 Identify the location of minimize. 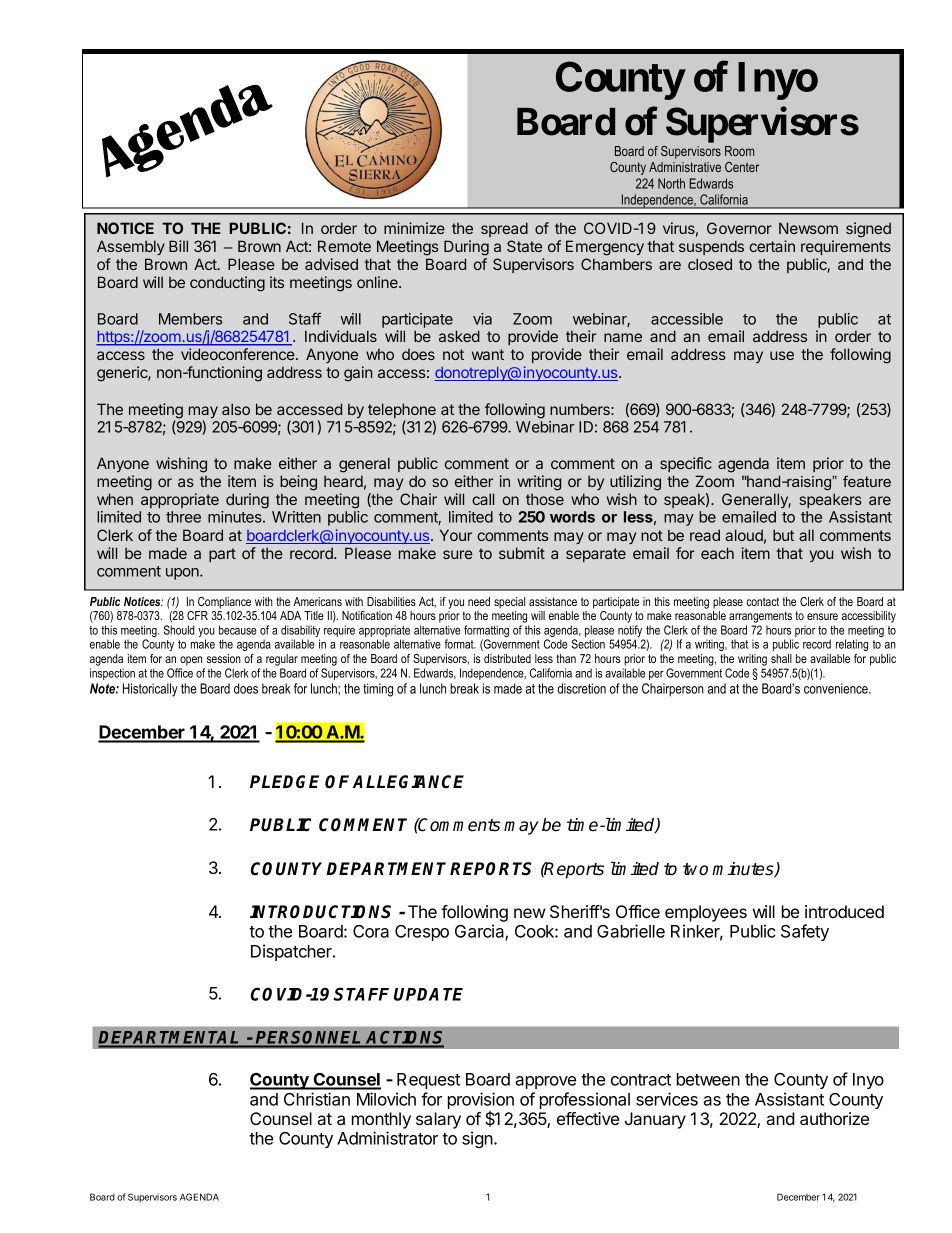
(414, 228).
